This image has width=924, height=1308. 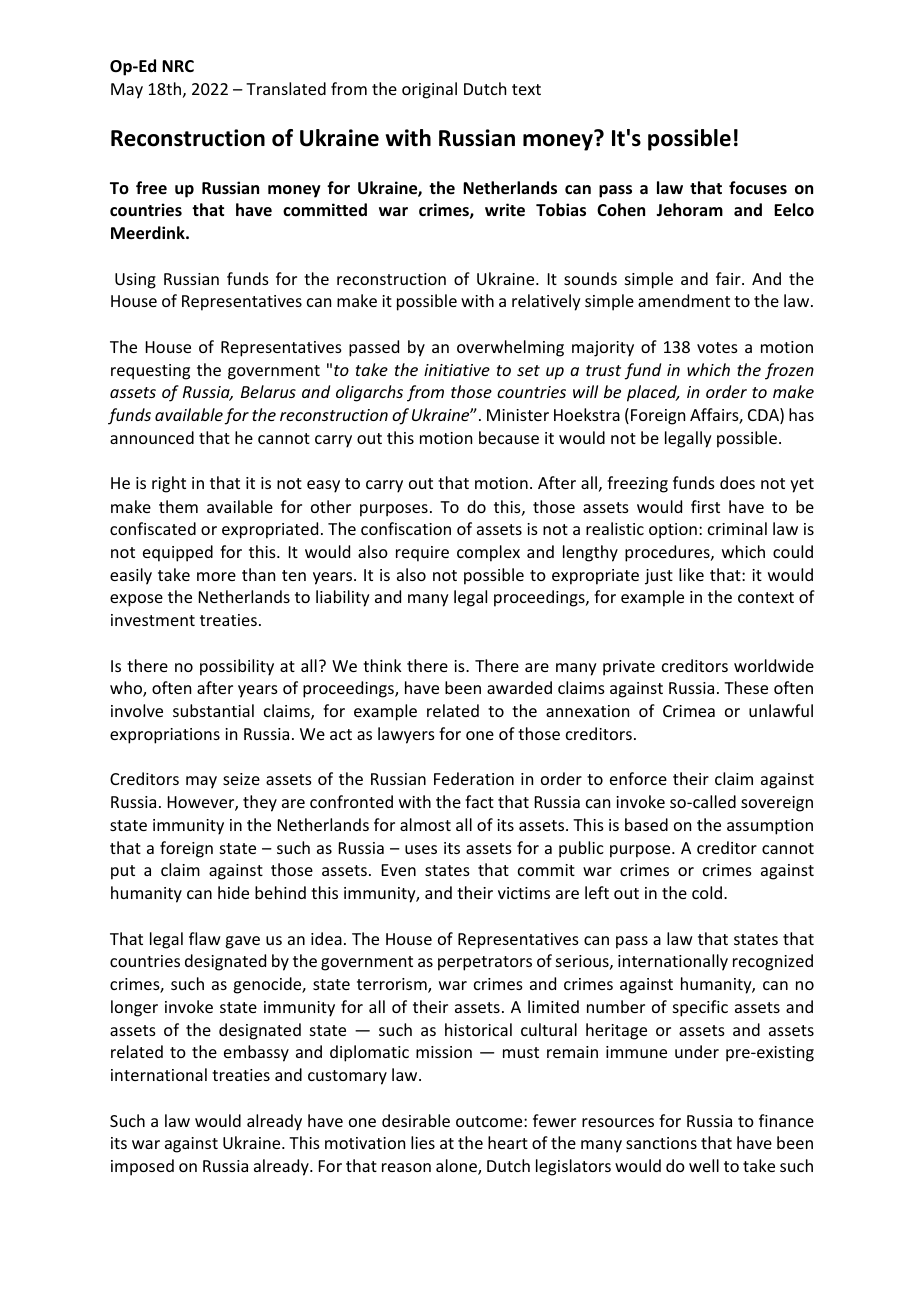 I want to click on complex, so click(x=488, y=553).
